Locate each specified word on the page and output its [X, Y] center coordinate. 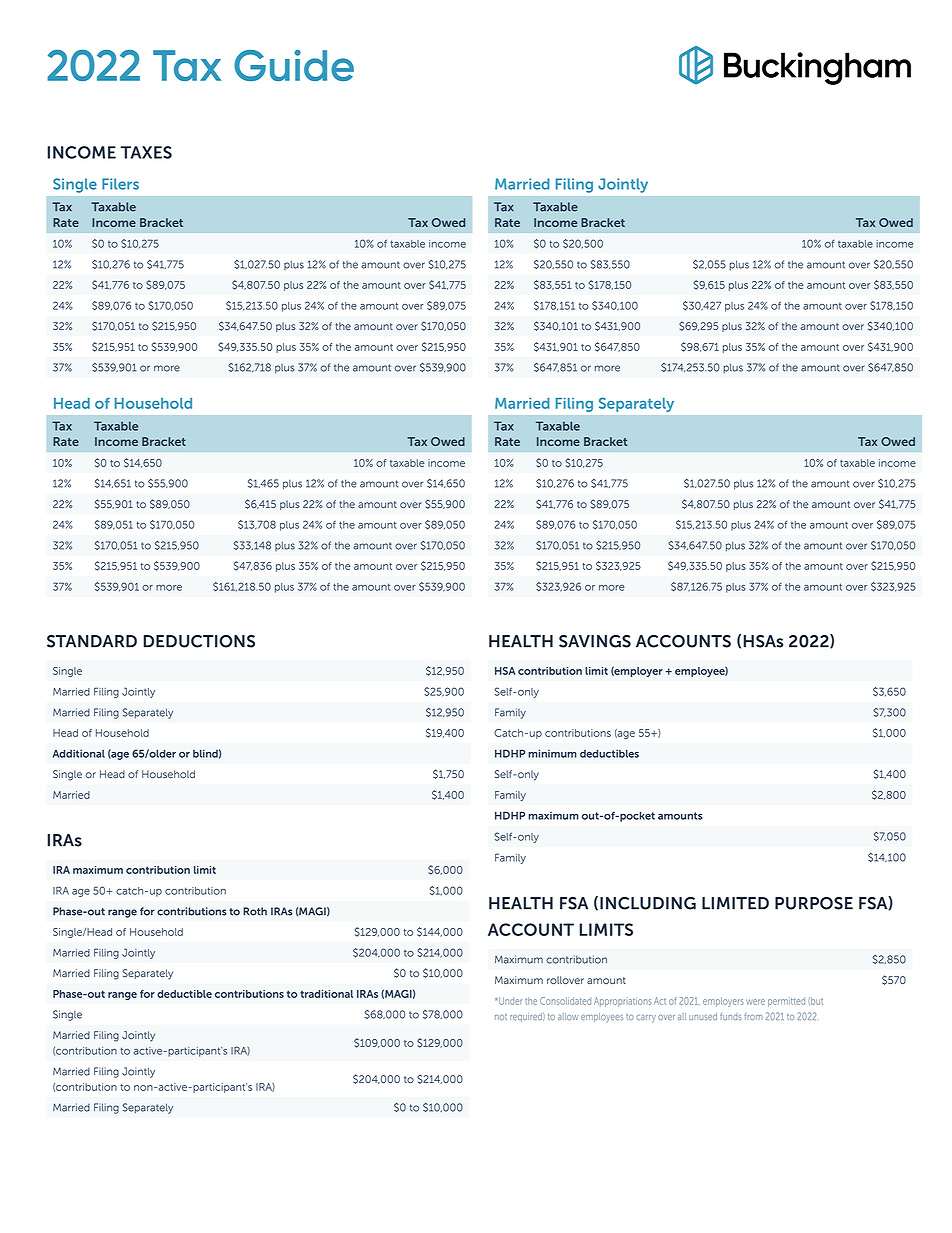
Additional [79, 753]
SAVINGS [595, 641]
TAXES [146, 152]
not [501, 1017]
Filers [120, 184]
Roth [255, 911]
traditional [326, 994]
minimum [552, 753]
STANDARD [92, 641]
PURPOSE [814, 903]
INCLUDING [648, 903]
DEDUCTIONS [199, 641]
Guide [294, 65]
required [527, 1017]
